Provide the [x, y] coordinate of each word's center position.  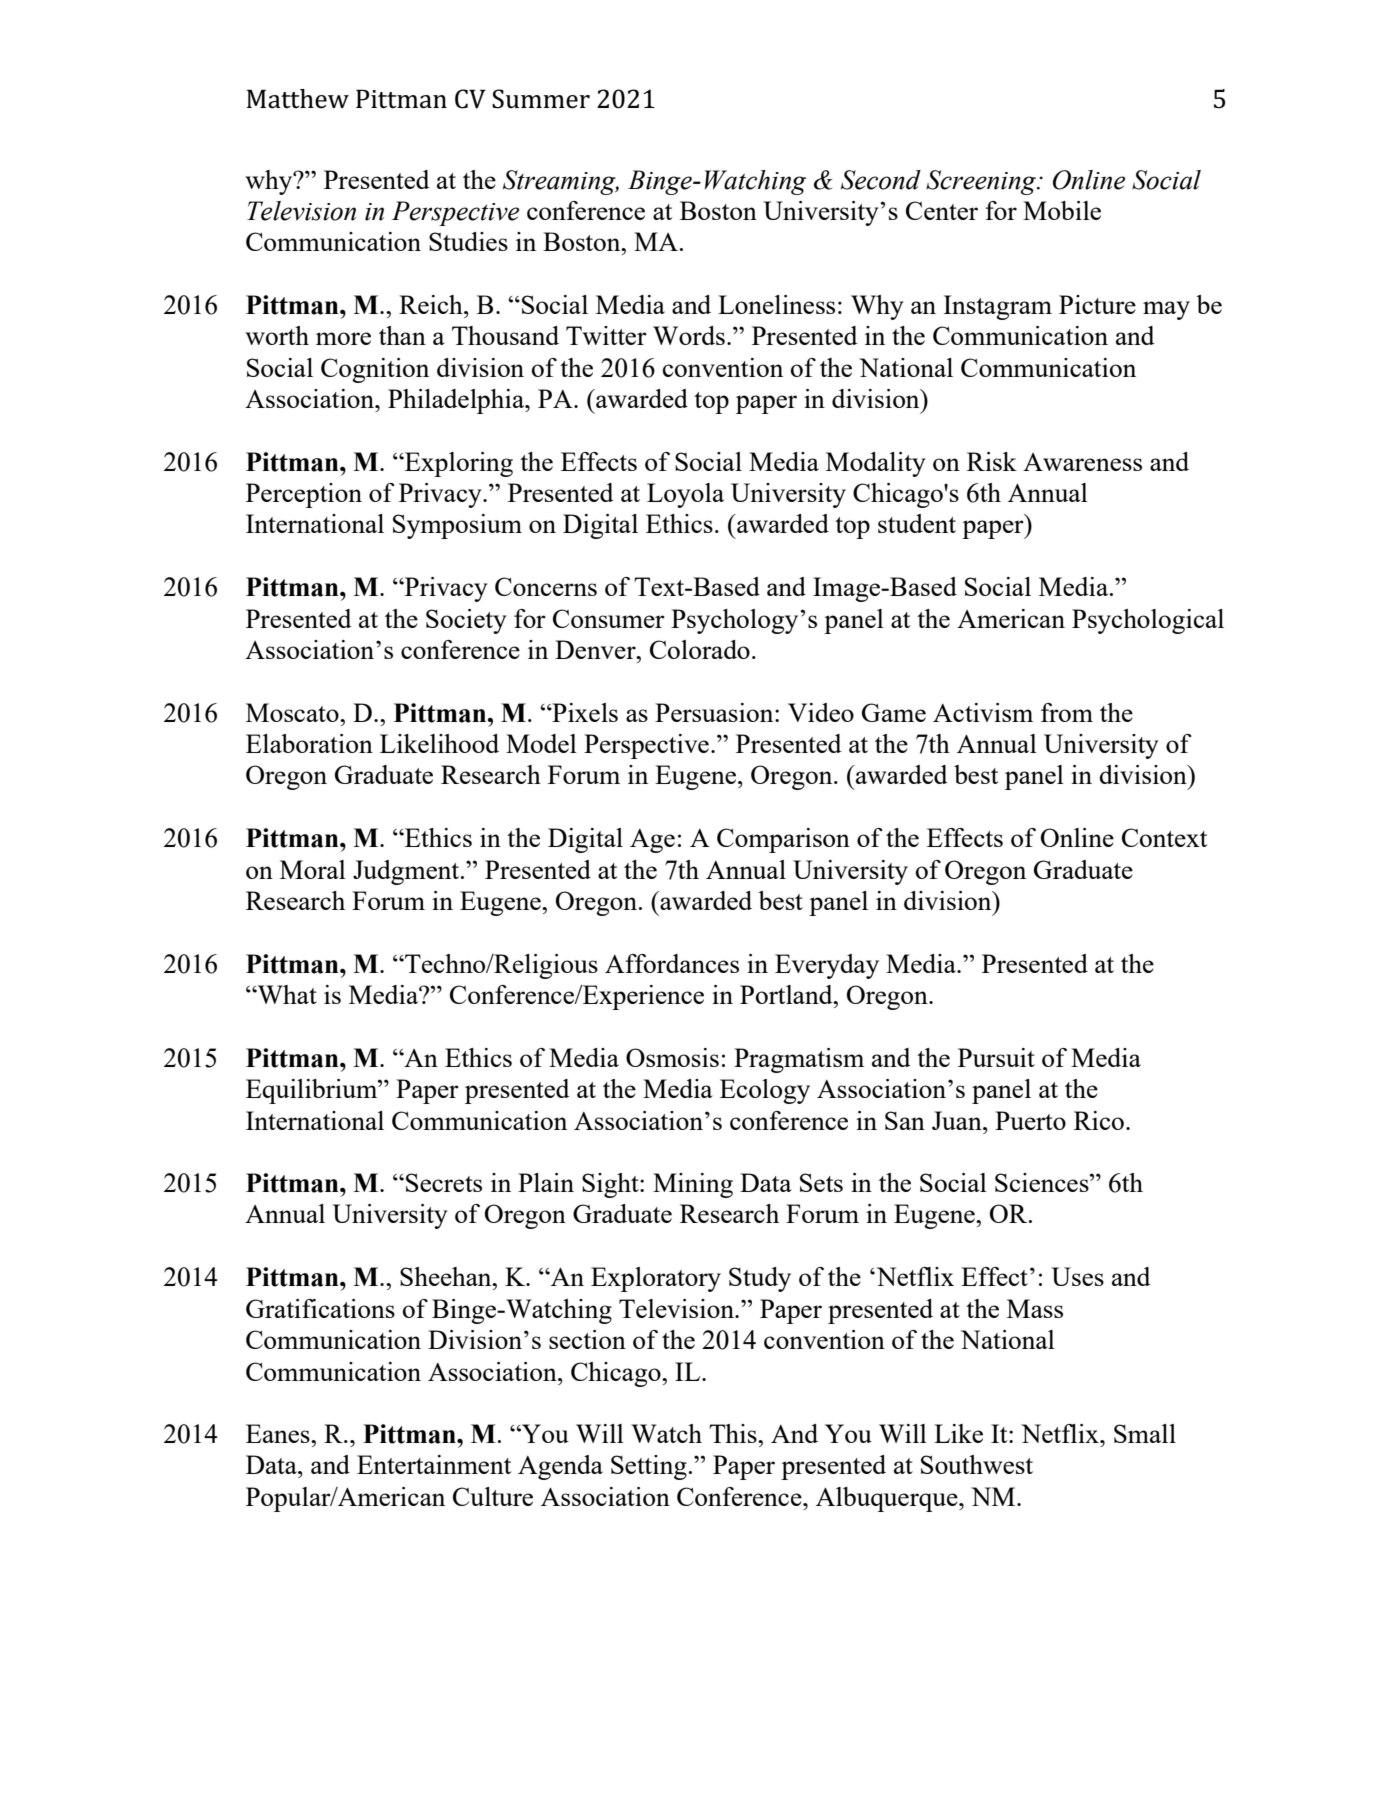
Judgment [407, 872]
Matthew [298, 99]
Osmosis [672, 1057]
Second [881, 180]
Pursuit [996, 1057]
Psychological [1148, 621]
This [734, 1433]
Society [466, 621]
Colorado [700, 649]
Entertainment [434, 1464]
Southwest [977, 1464]
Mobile [1062, 210]
